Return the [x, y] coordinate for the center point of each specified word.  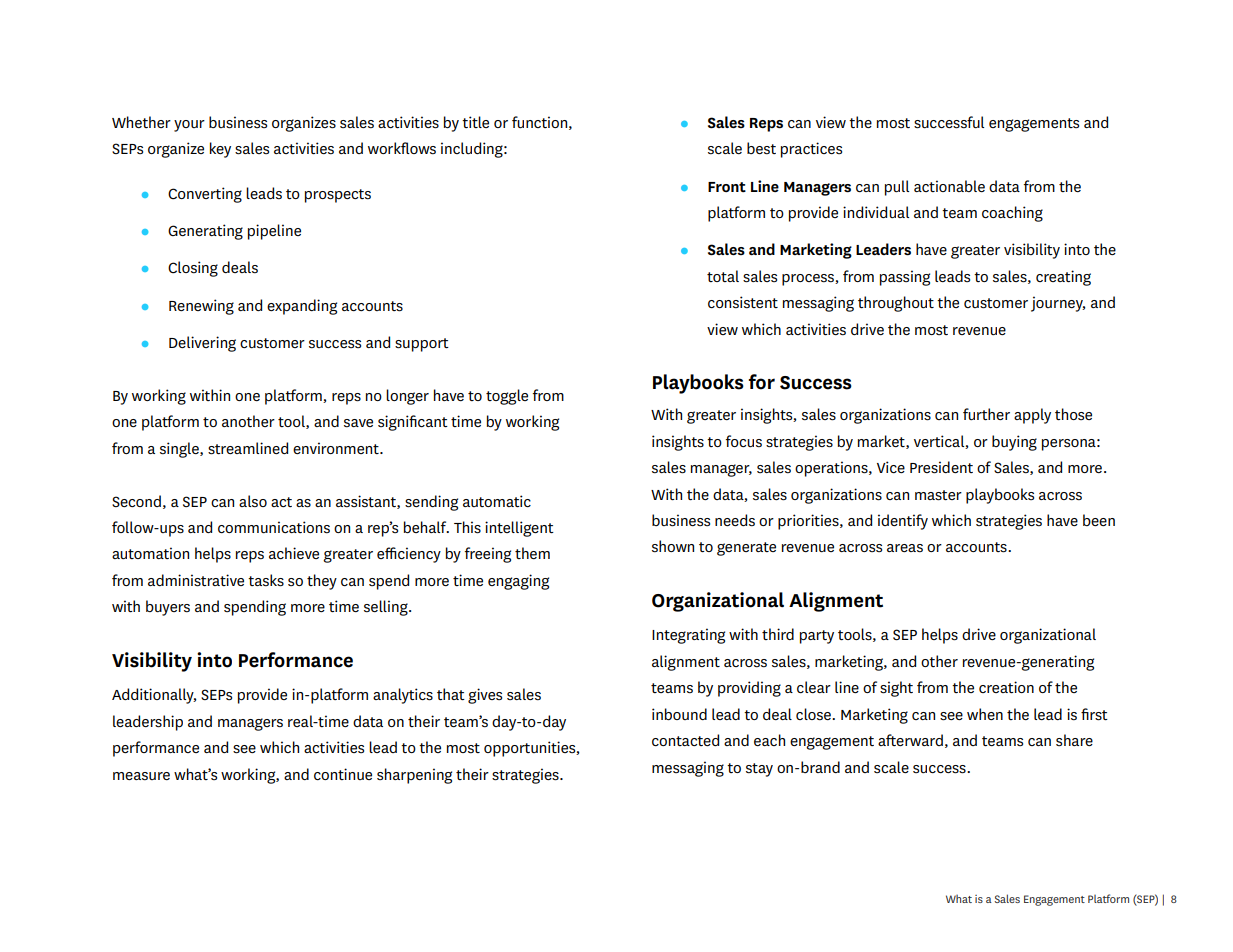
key [220, 150]
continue [343, 774]
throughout [896, 304]
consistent [743, 302]
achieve [294, 553]
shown [673, 546]
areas [905, 548]
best [761, 148]
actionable [949, 186]
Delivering [202, 344]
